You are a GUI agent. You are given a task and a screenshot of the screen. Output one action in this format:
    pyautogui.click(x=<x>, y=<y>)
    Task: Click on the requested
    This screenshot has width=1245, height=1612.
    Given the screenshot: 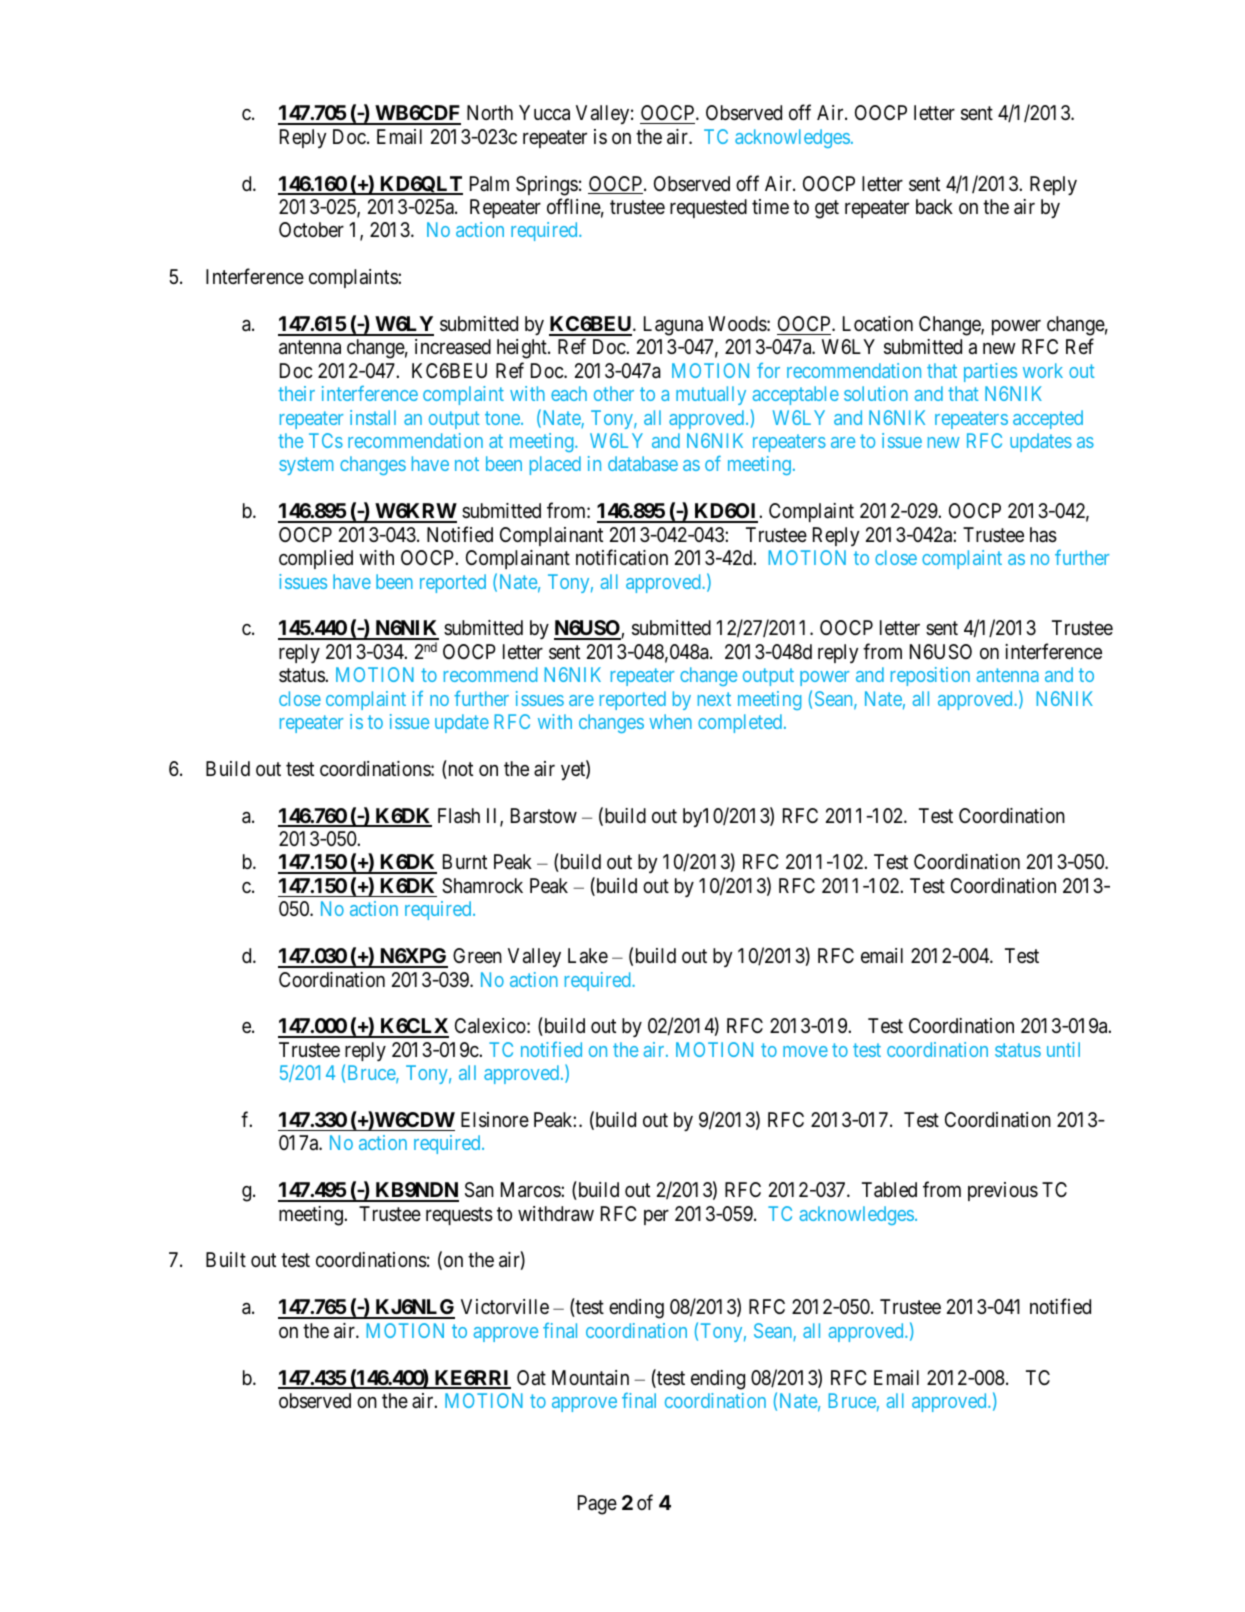 What is the action you would take?
    pyautogui.click(x=708, y=208)
